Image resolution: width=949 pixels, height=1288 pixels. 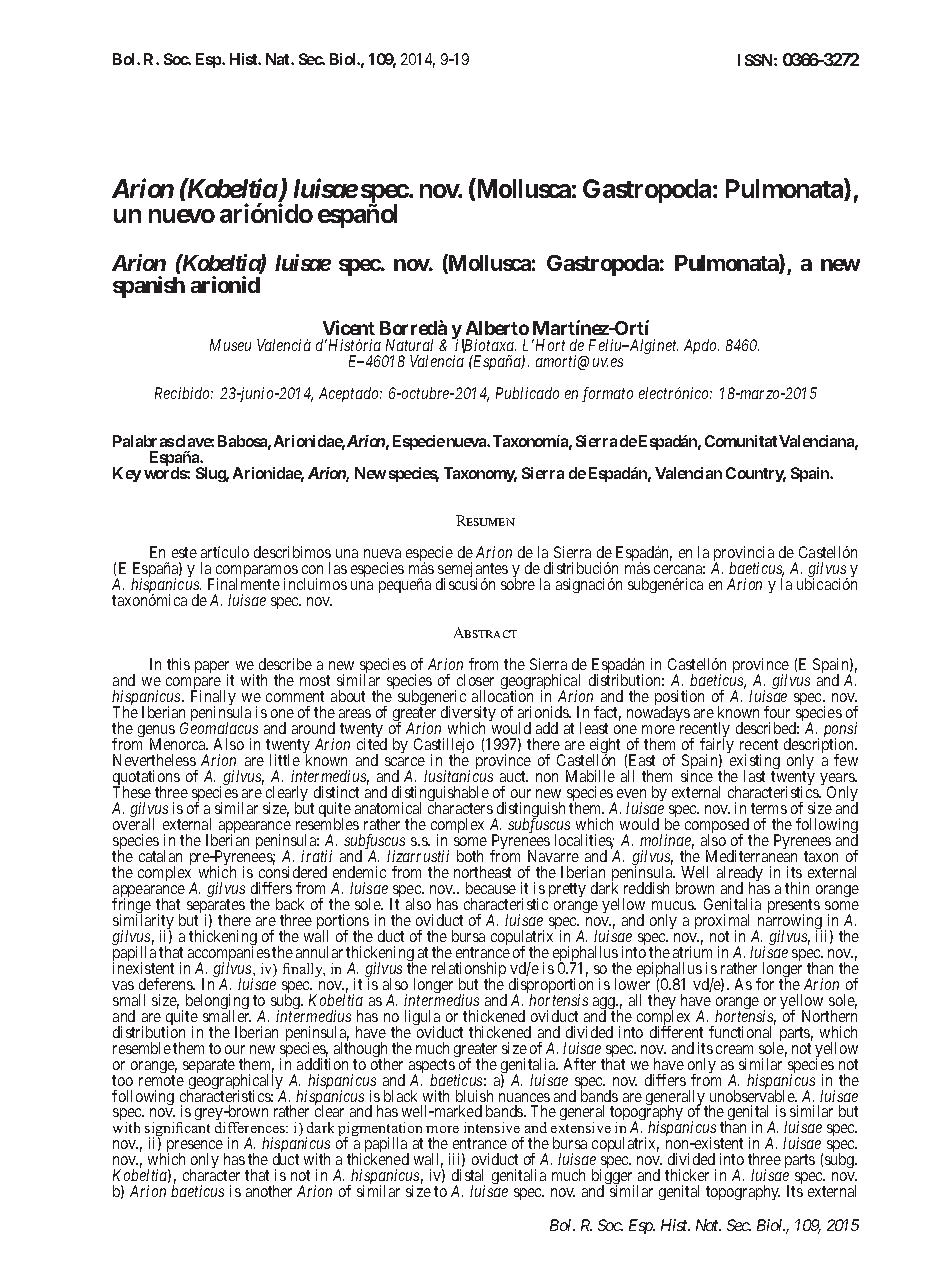 I want to click on formato, so click(x=607, y=394).
